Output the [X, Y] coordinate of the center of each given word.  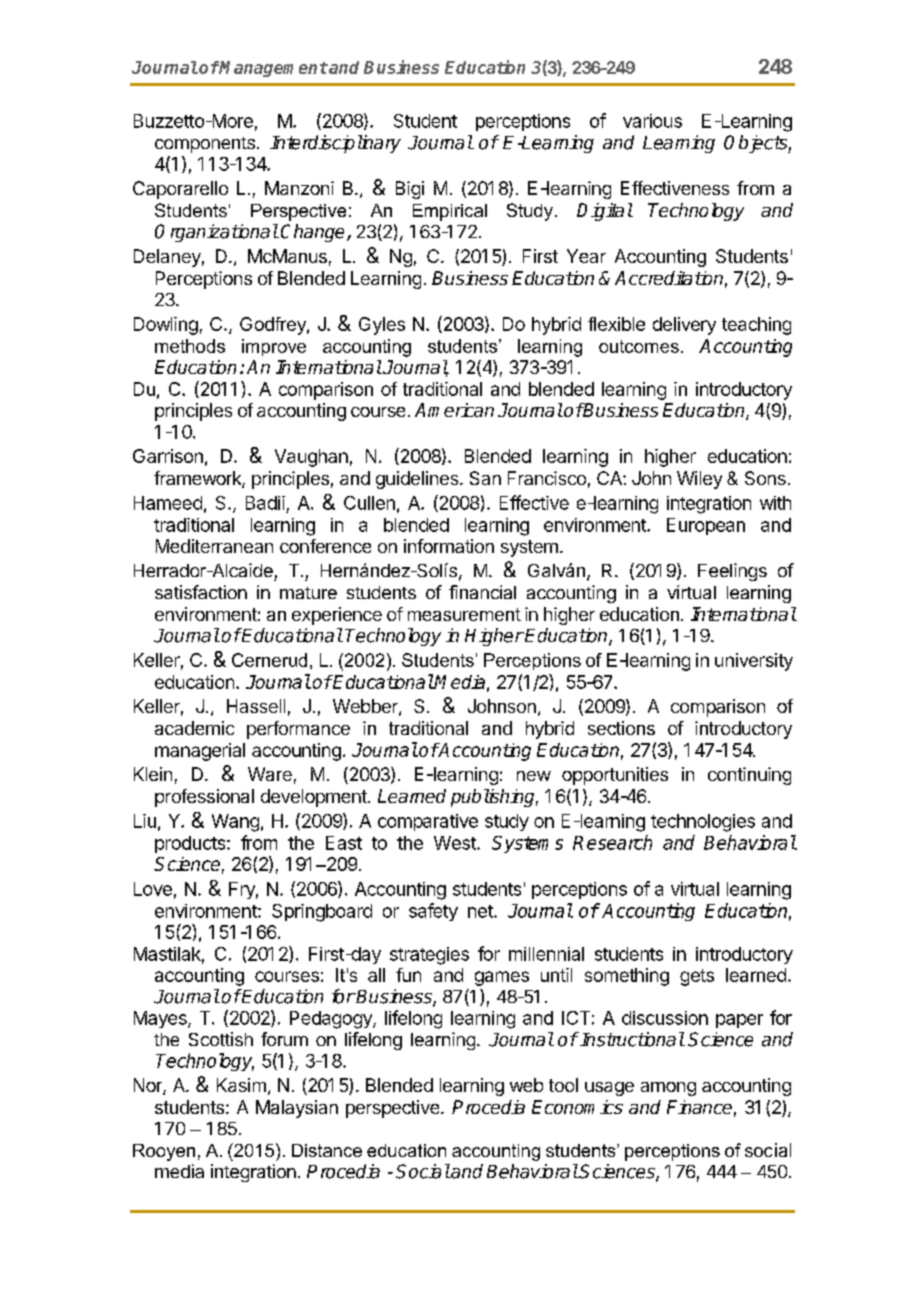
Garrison [168, 456]
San [485, 478]
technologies [703, 823]
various [652, 121]
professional [204, 798]
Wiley [699, 480]
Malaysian [297, 1109]
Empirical [450, 212]
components [205, 145]
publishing [494, 798]
